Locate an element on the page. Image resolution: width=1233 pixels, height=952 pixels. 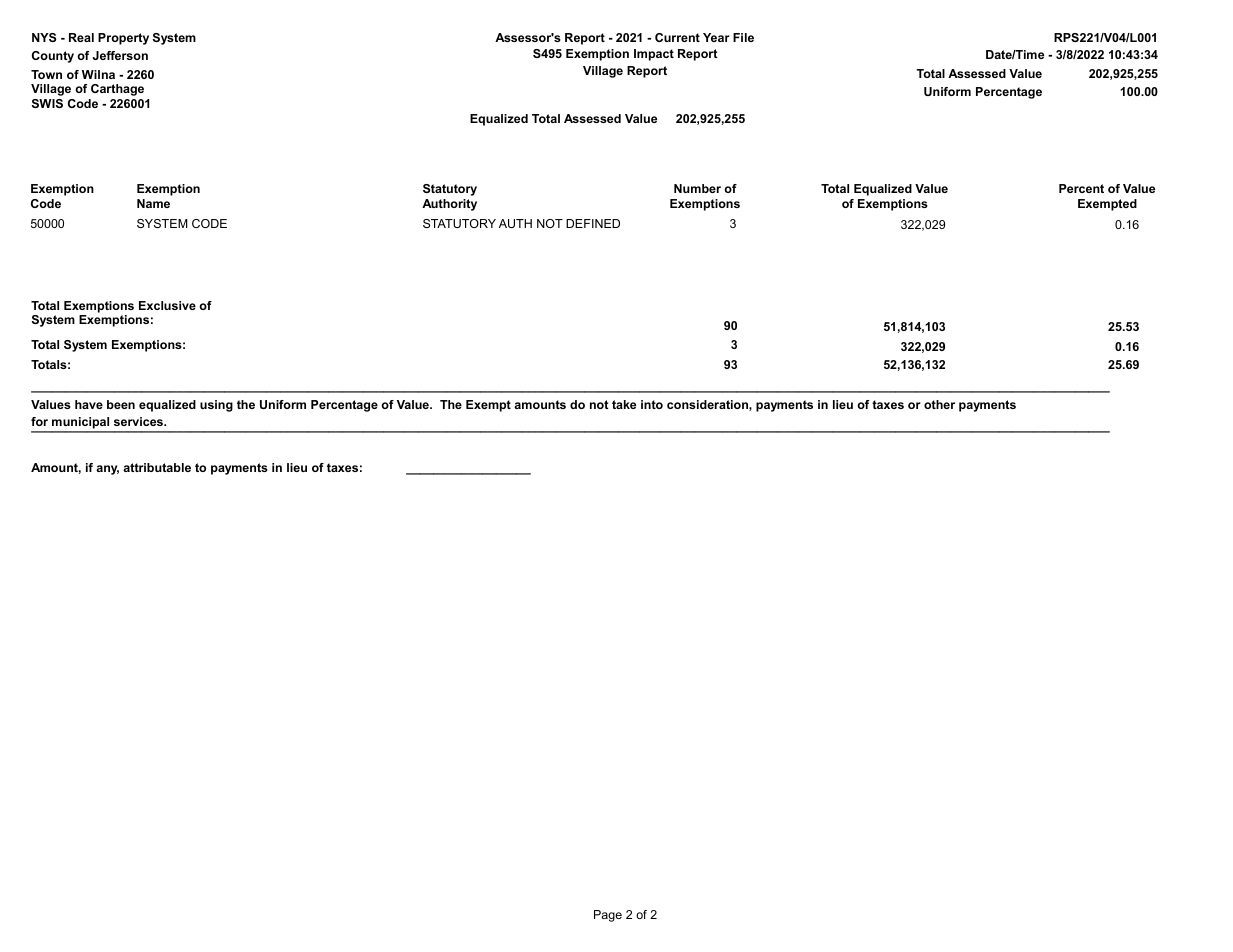
File is located at coordinates (743, 37).
